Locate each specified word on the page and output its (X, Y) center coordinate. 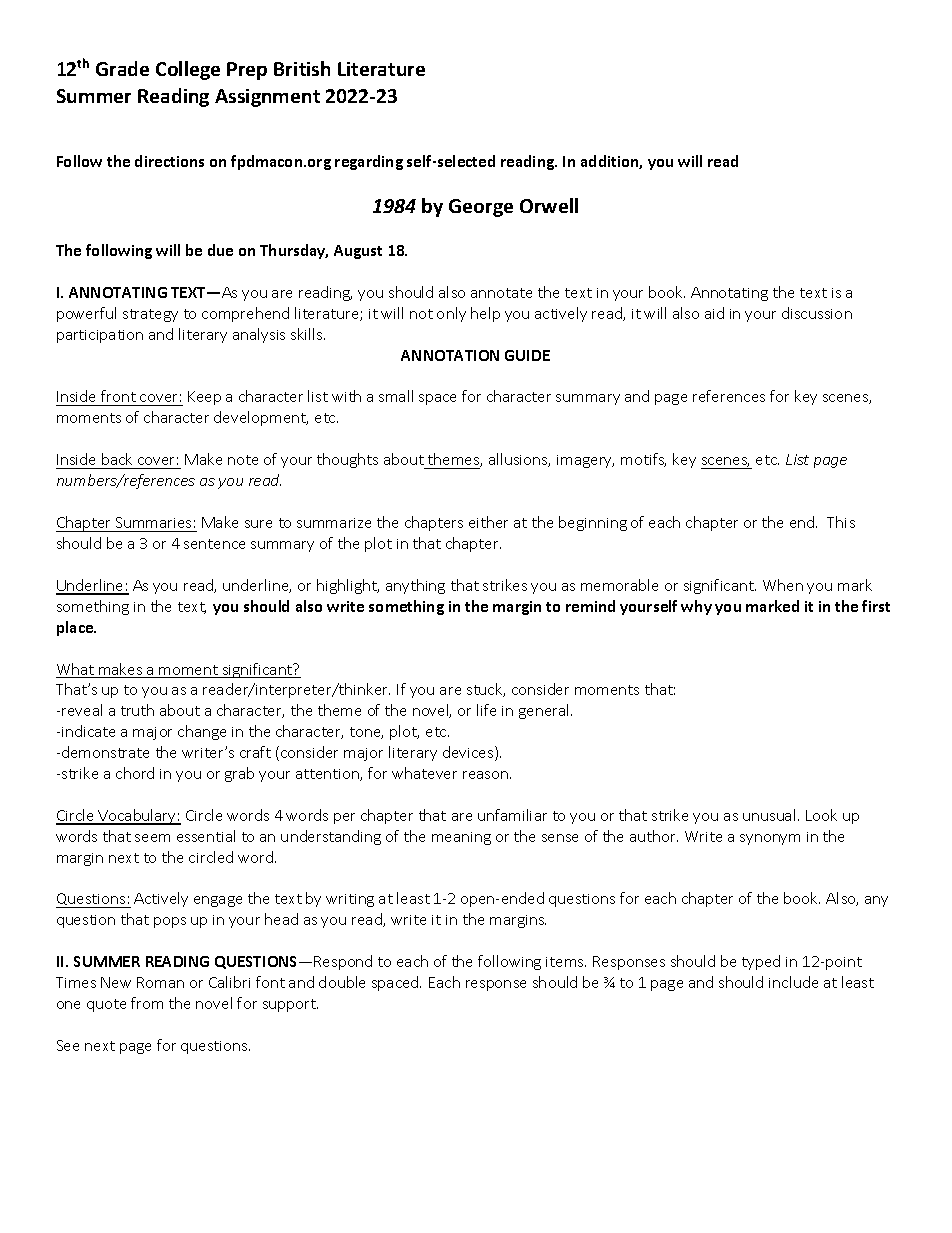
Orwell (549, 205)
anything (415, 586)
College (188, 70)
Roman (160, 982)
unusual (769, 815)
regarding (369, 162)
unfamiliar (512, 815)
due (220, 250)
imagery (585, 461)
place (76, 628)
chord (135, 773)
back (117, 459)
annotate (501, 293)
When (783, 585)
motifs (643, 460)
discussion (817, 313)
